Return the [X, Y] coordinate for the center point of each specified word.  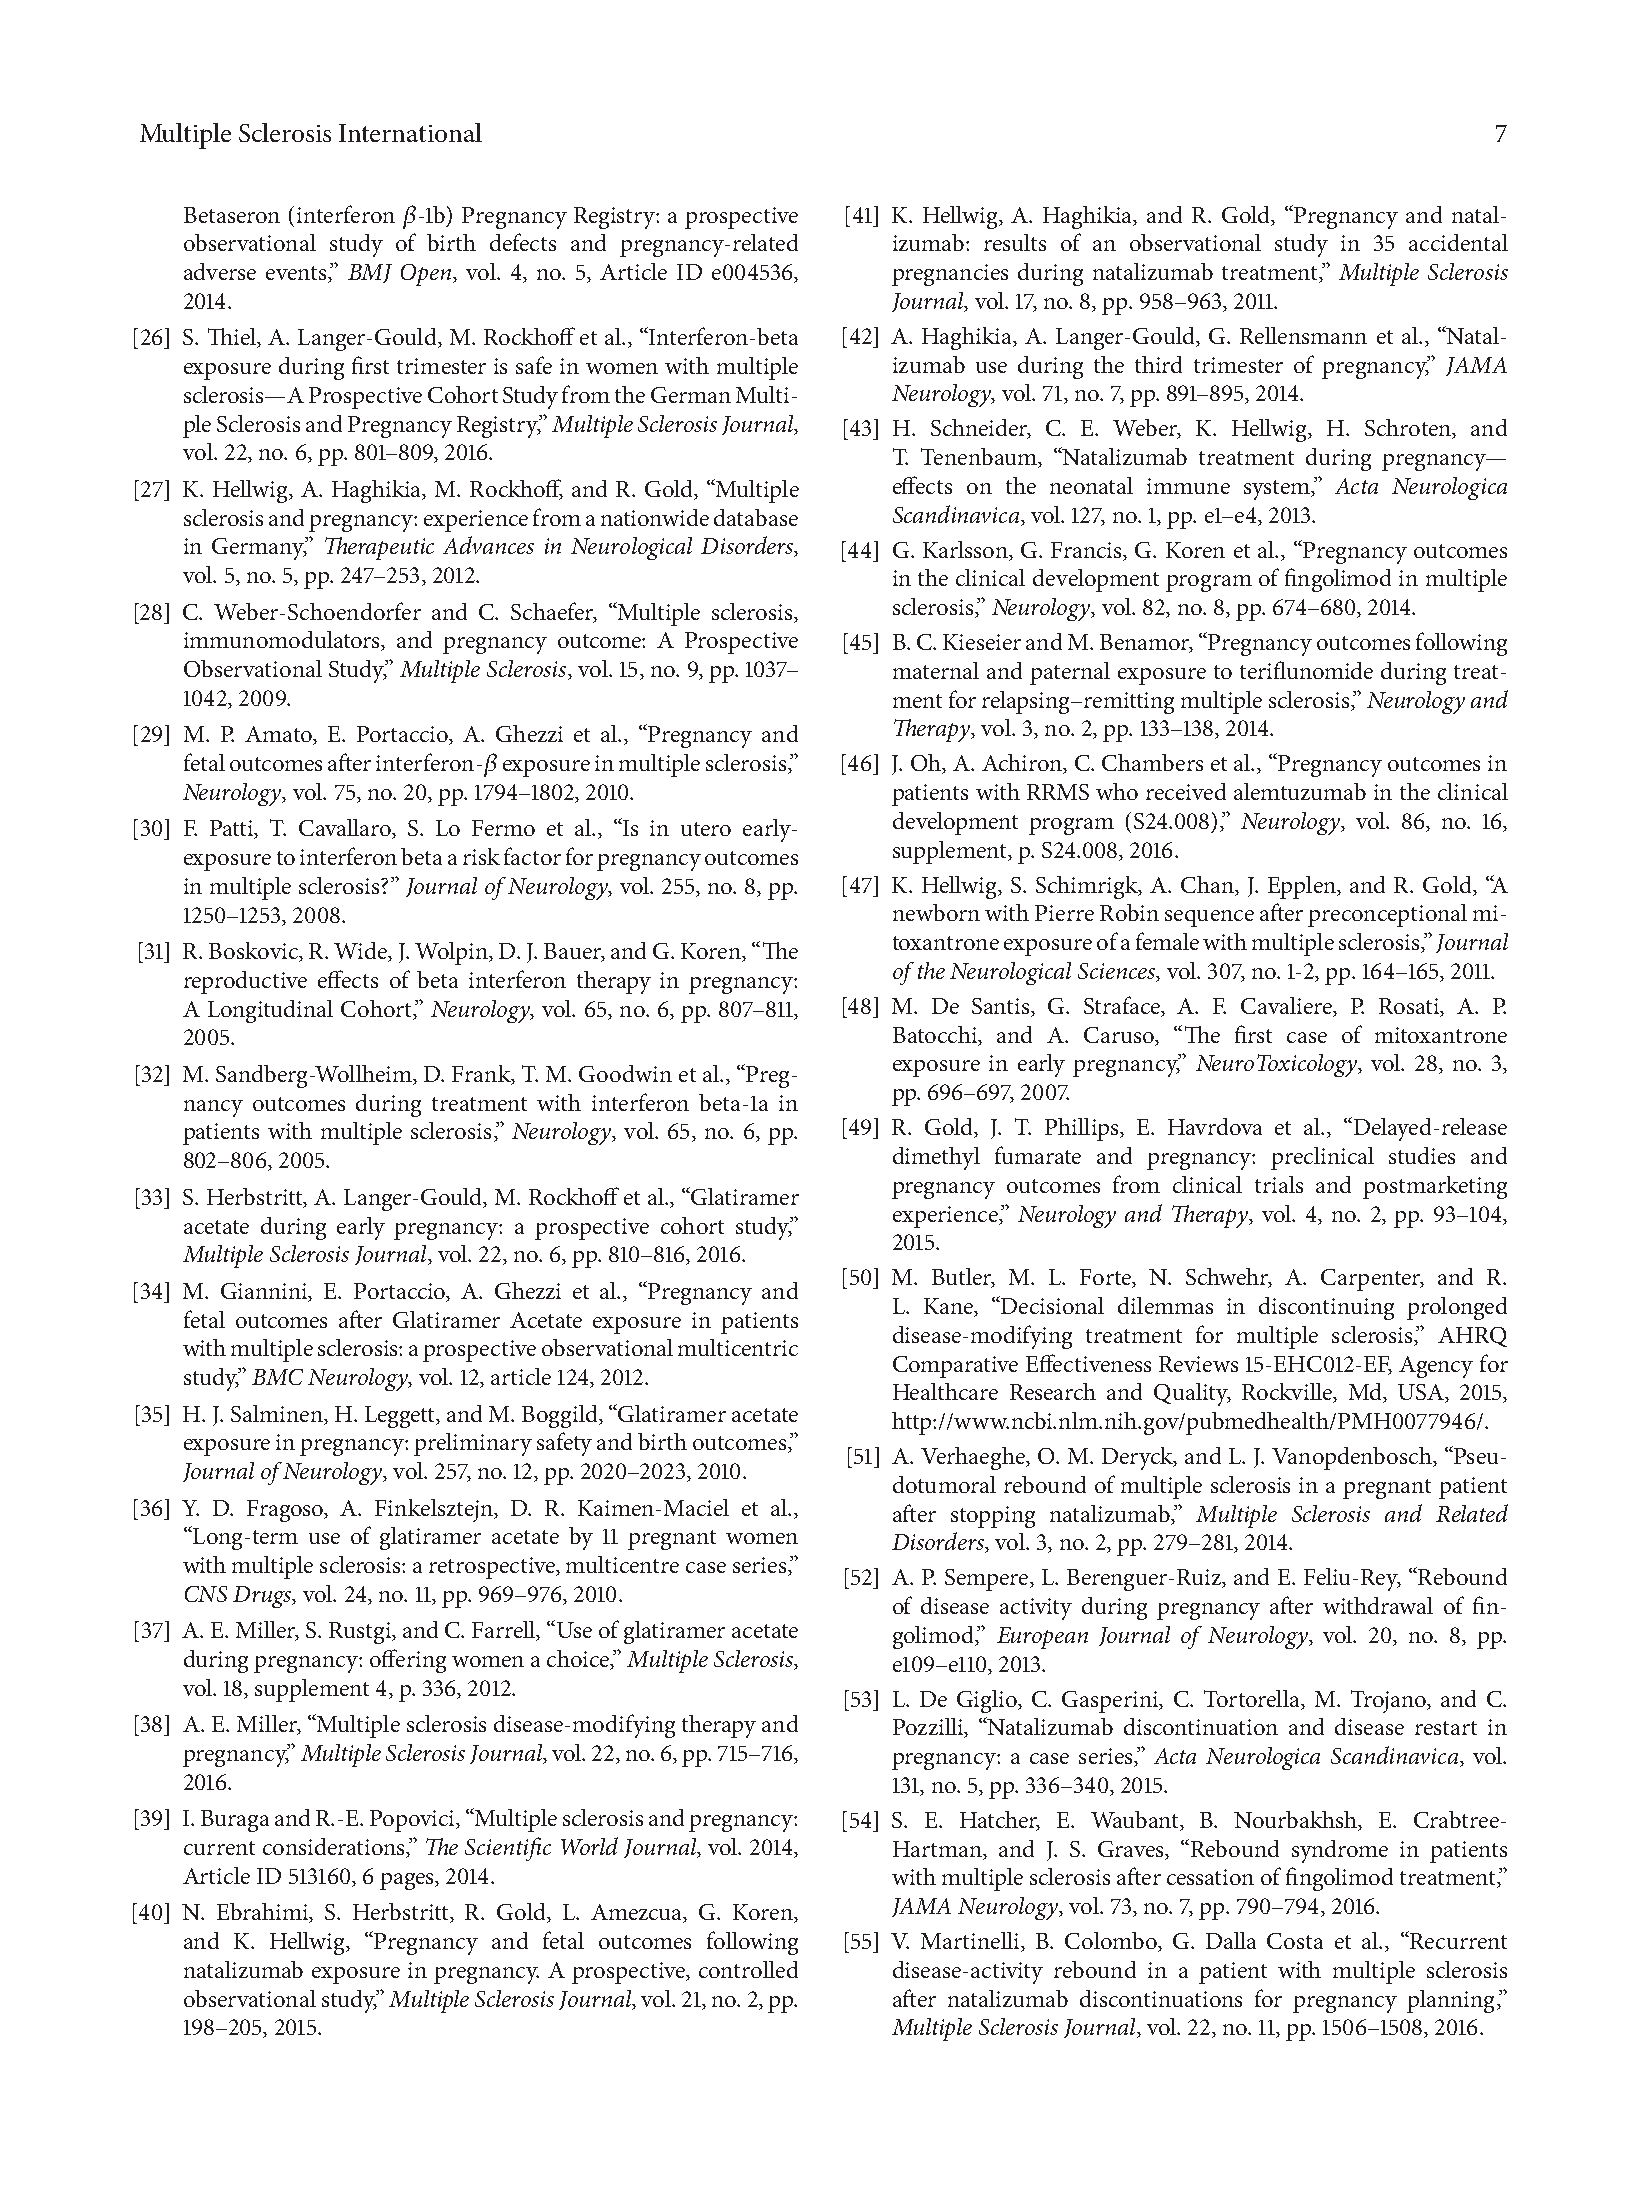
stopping [993, 1517]
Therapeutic [379, 548]
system [1278, 490]
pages [408, 1881]
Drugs [263, 1597]
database [756, 517]
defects [523, 242]
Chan [1209, 885]
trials [1279, 1184]
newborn [936, 912]
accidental [1458, 242]
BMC [277, 1377]
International [410, 132]
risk [481, 856]
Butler [963, 1278]
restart [1446, 1728]
